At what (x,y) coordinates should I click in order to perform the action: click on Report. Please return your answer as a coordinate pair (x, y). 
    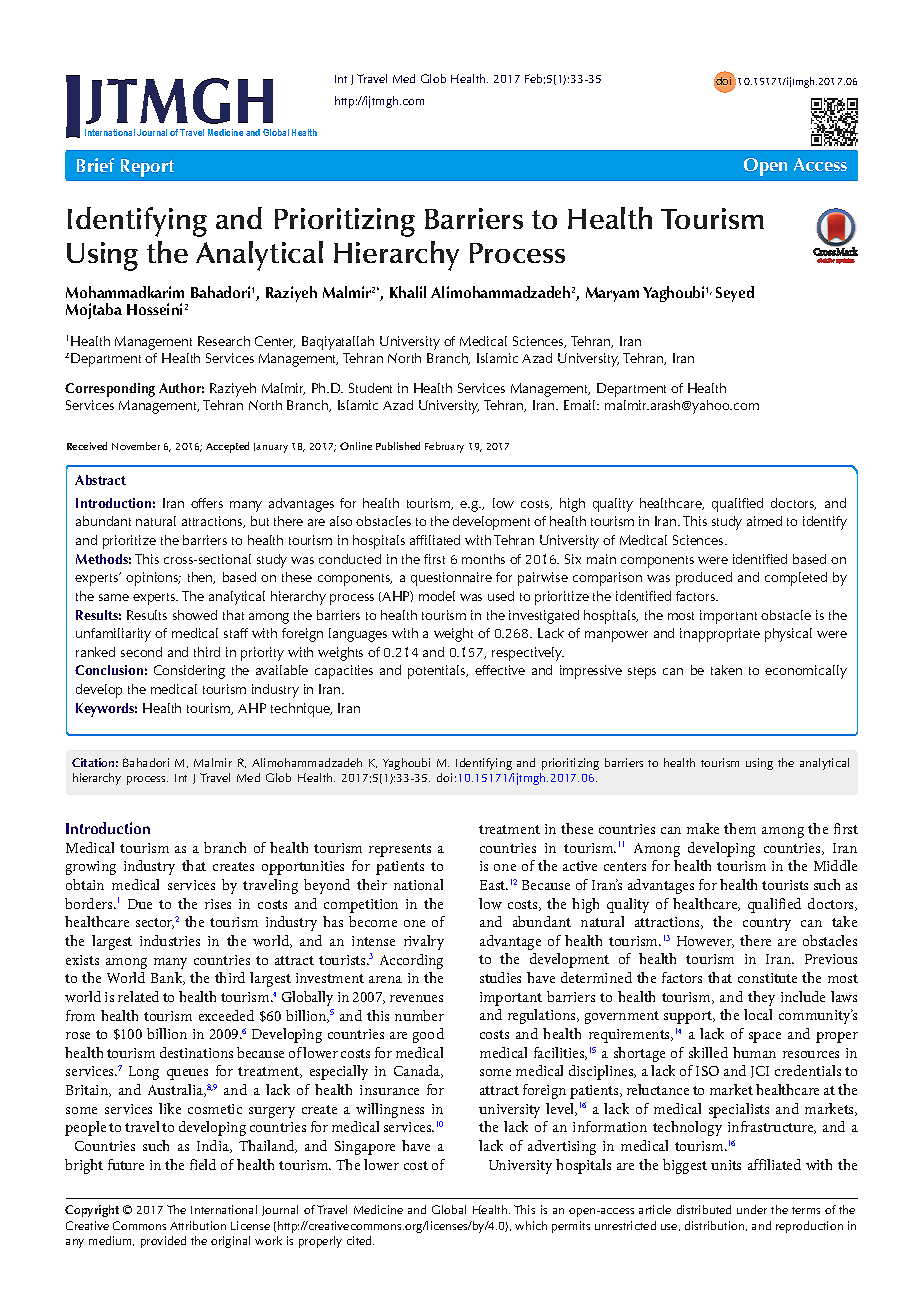
    Looking at the image, I should click on (147, 168).
